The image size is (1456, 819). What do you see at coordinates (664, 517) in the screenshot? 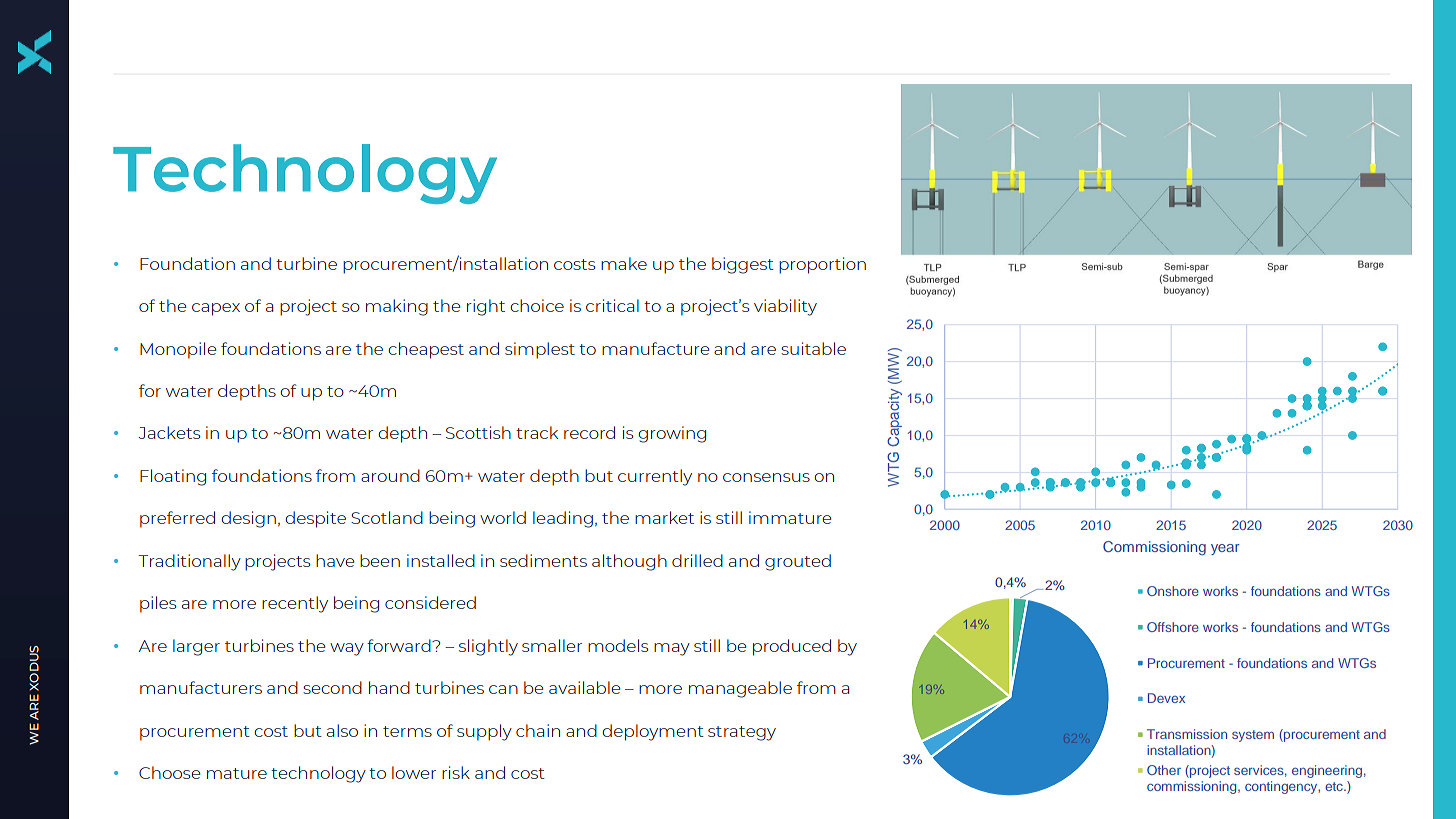
I see `market` at bounding box center [664, 517].
